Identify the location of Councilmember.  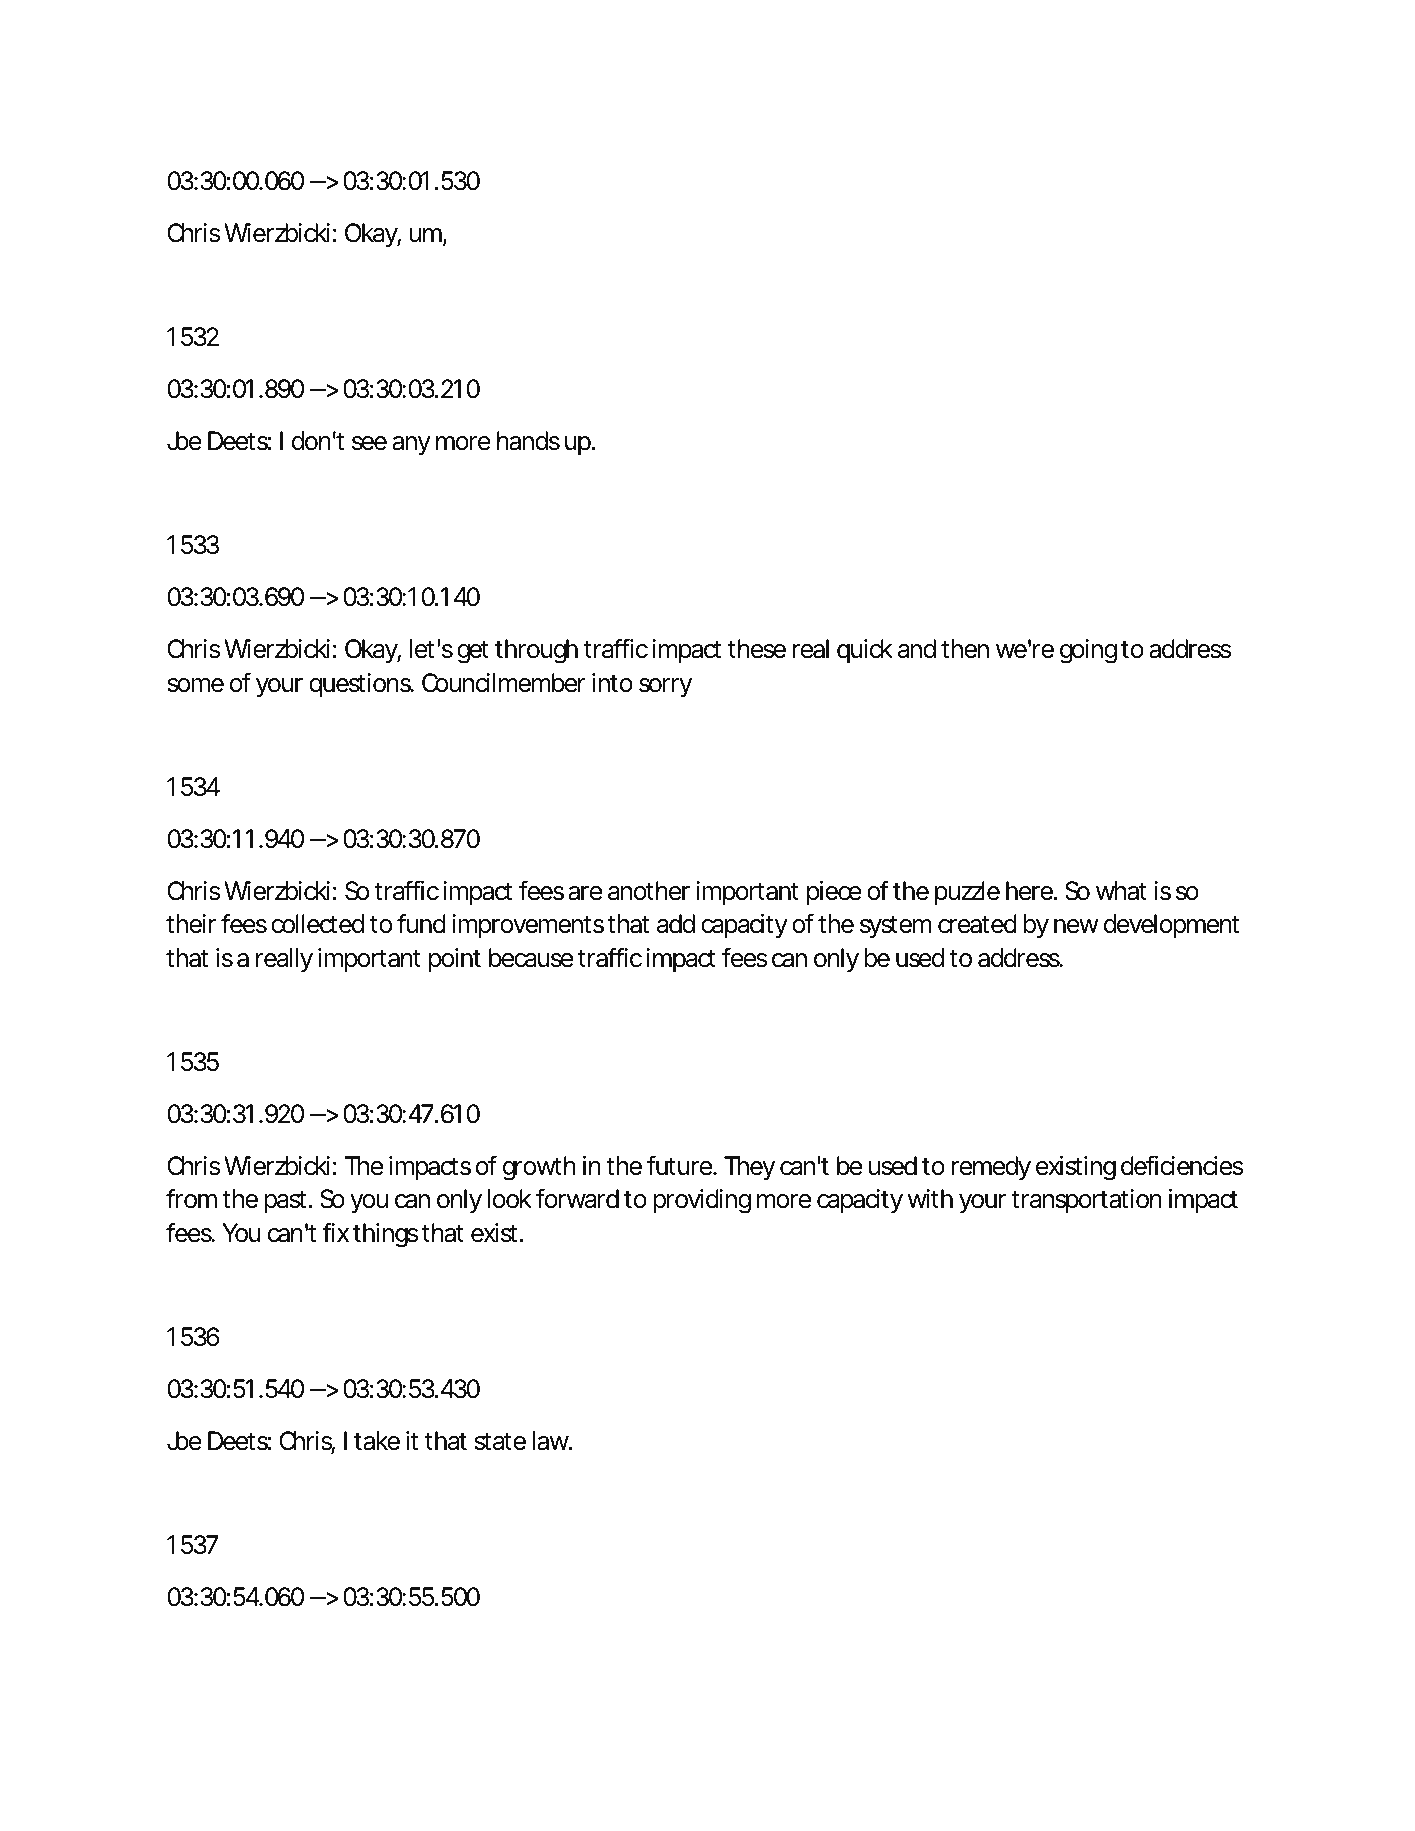
(504, 683).
